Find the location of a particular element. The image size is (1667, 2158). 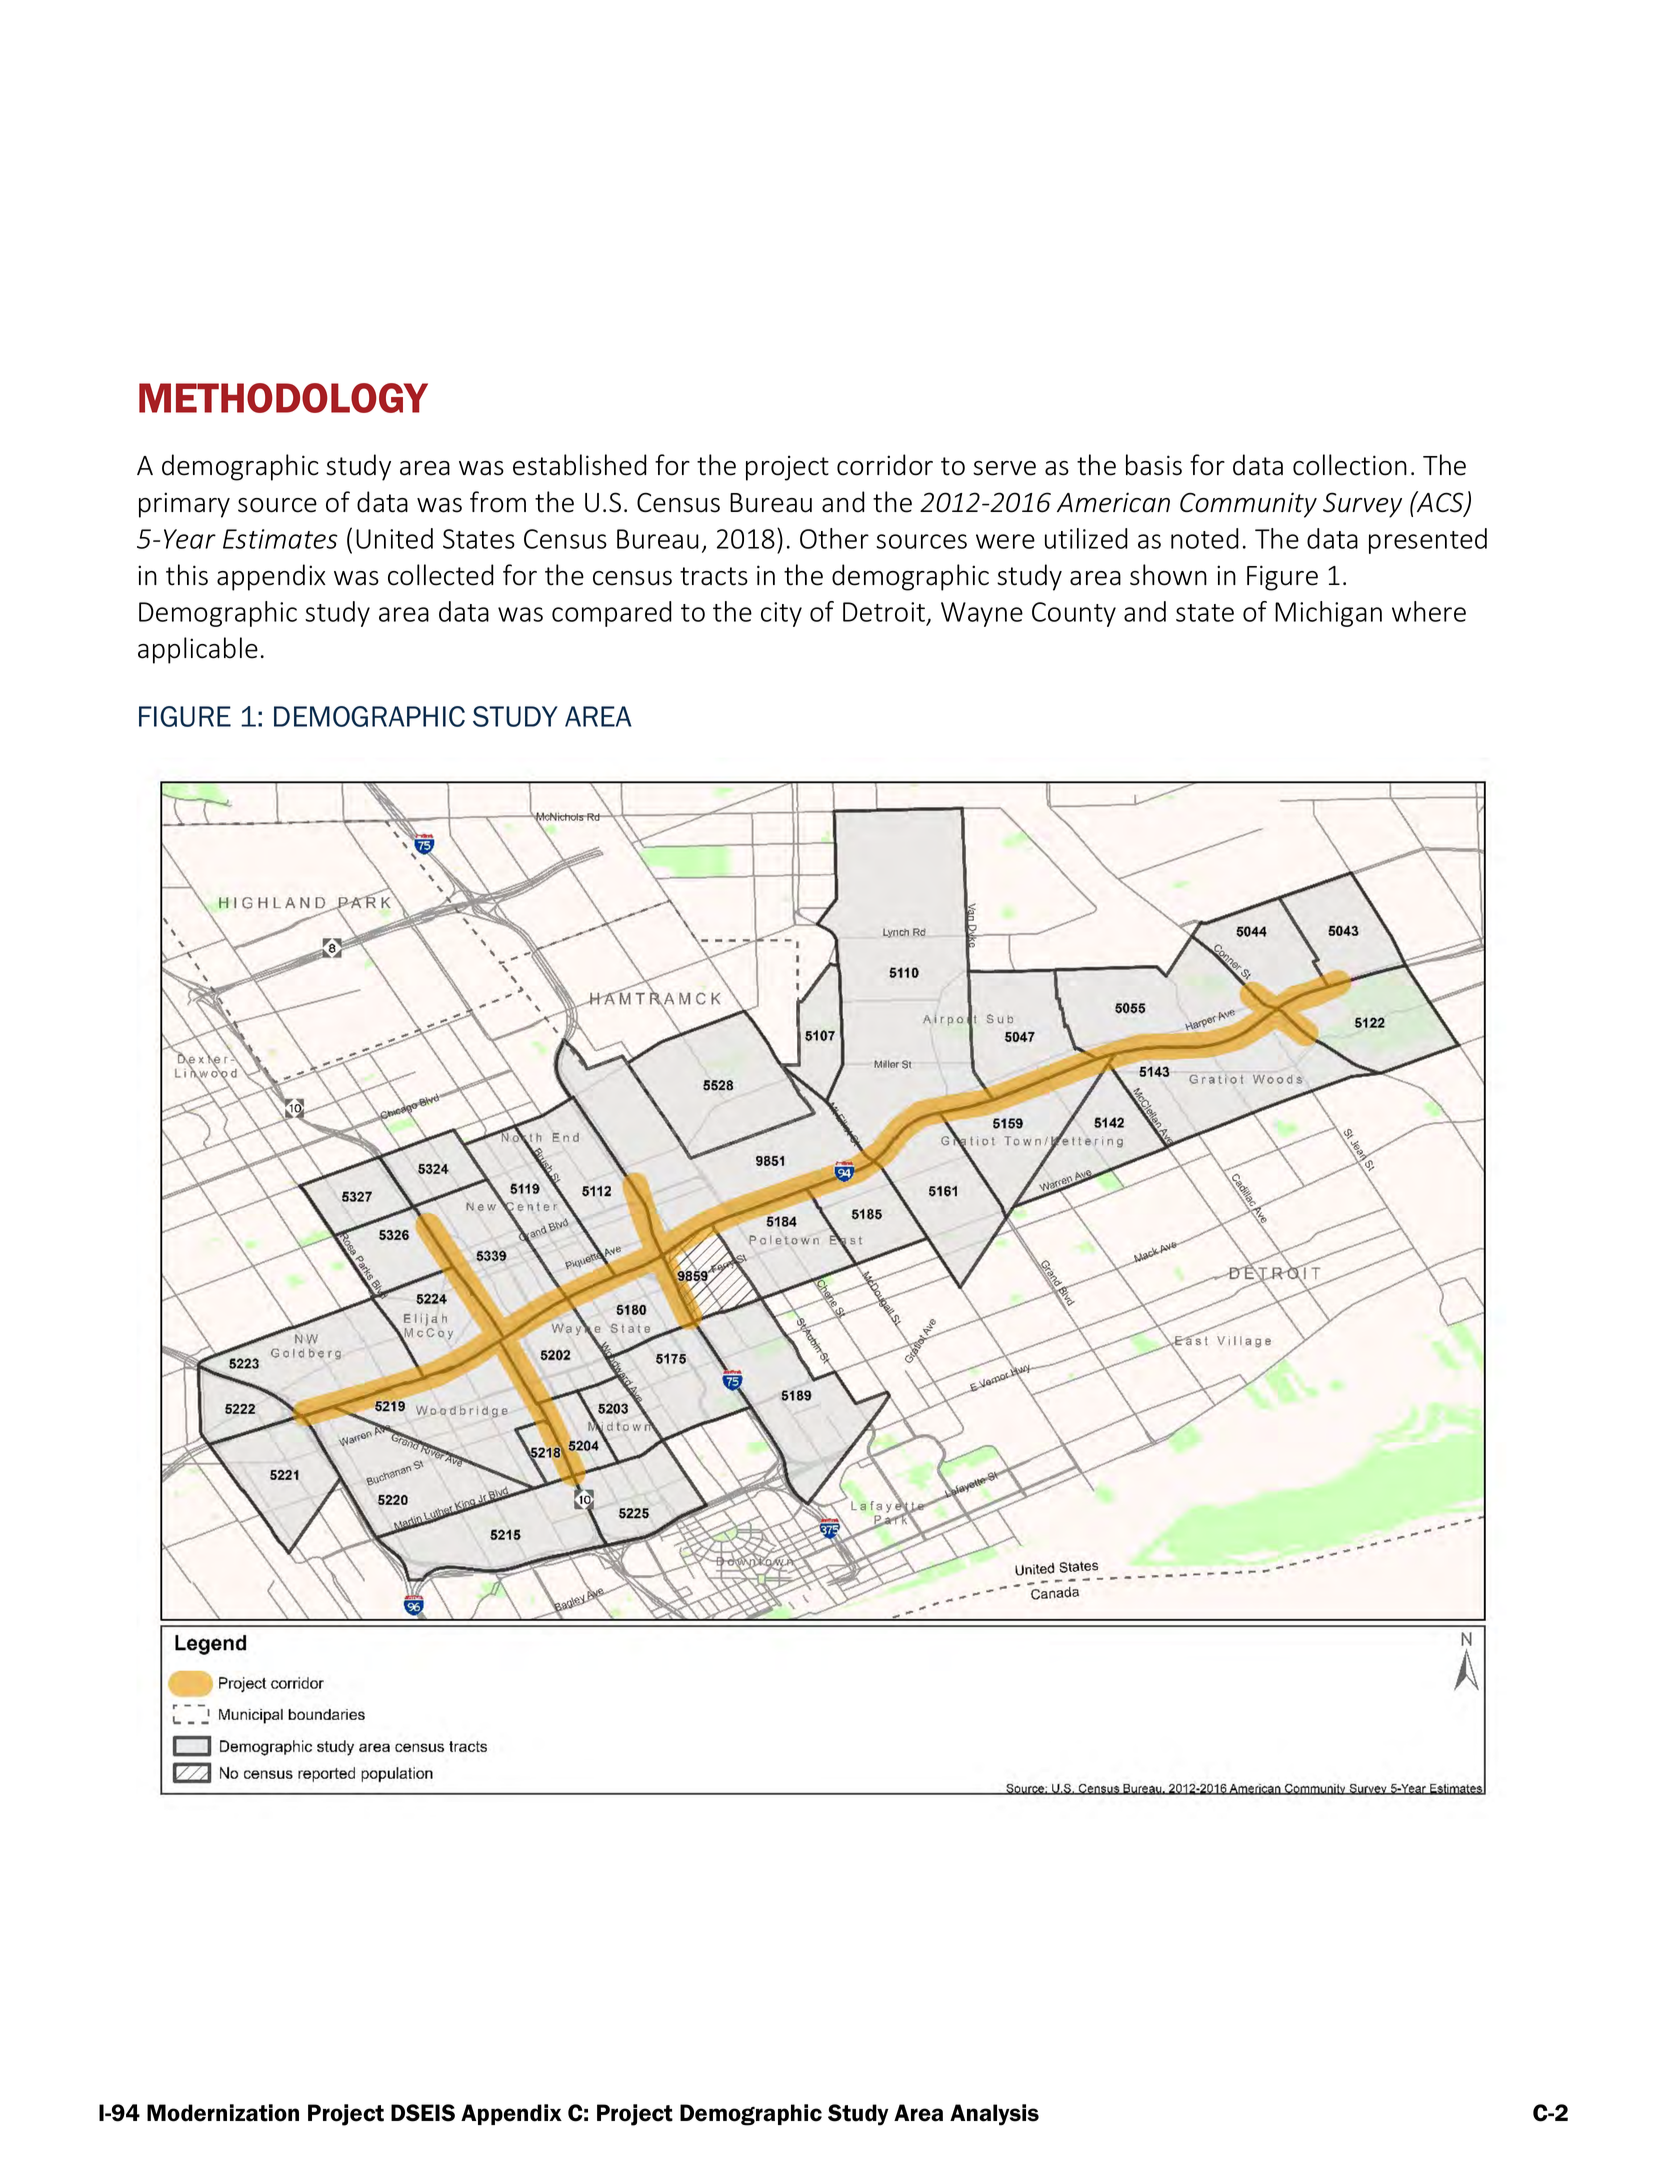

where is located at coordinates (1429, 611).
